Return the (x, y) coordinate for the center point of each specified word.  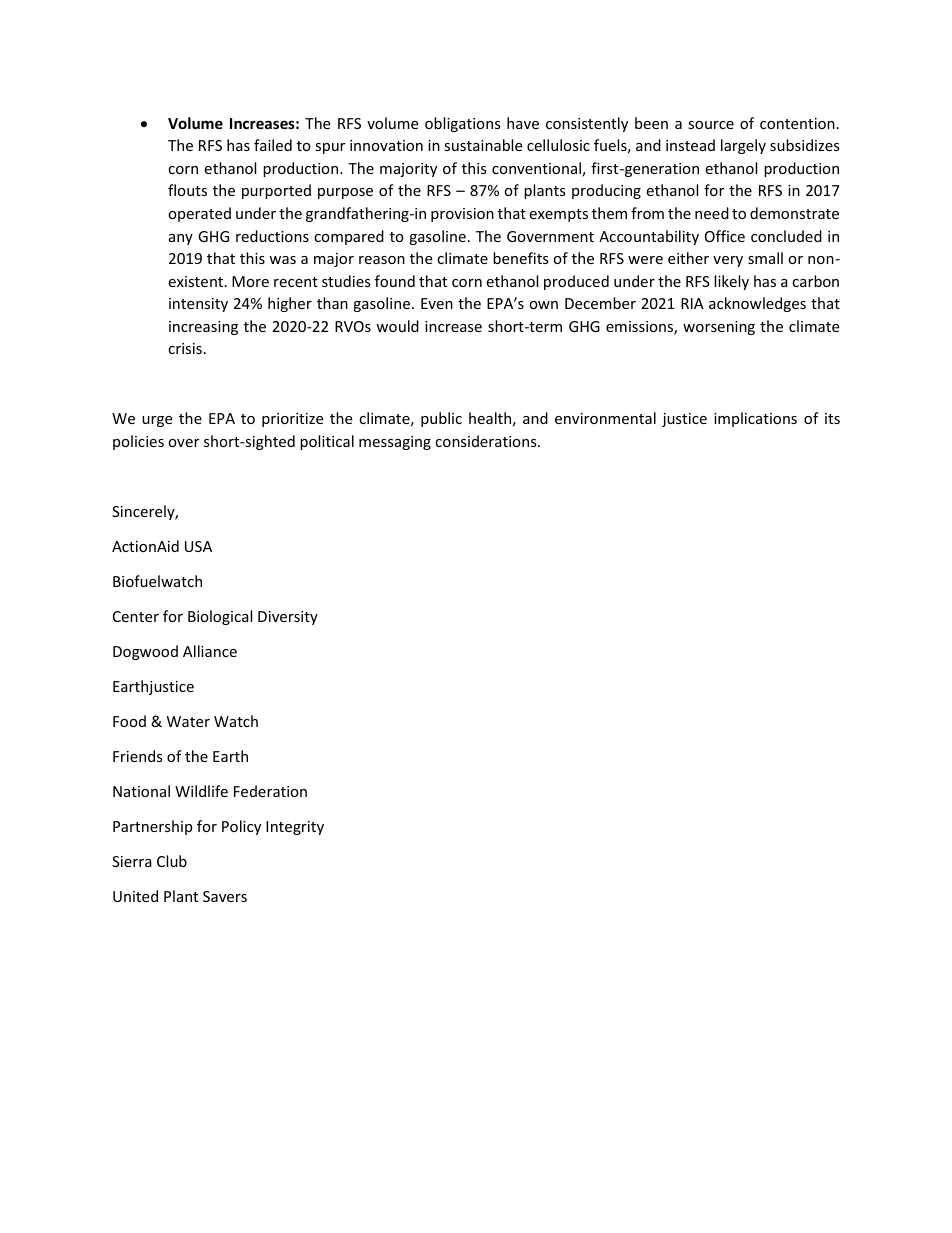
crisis (185, 348)
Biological (220, 617)
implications (755, 419)
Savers (225, 896)
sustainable (483, 145)
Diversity (288, 618)
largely (743, 146)
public (441, 419)
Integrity (295, 828)
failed (273, 145)
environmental (605, 418)
